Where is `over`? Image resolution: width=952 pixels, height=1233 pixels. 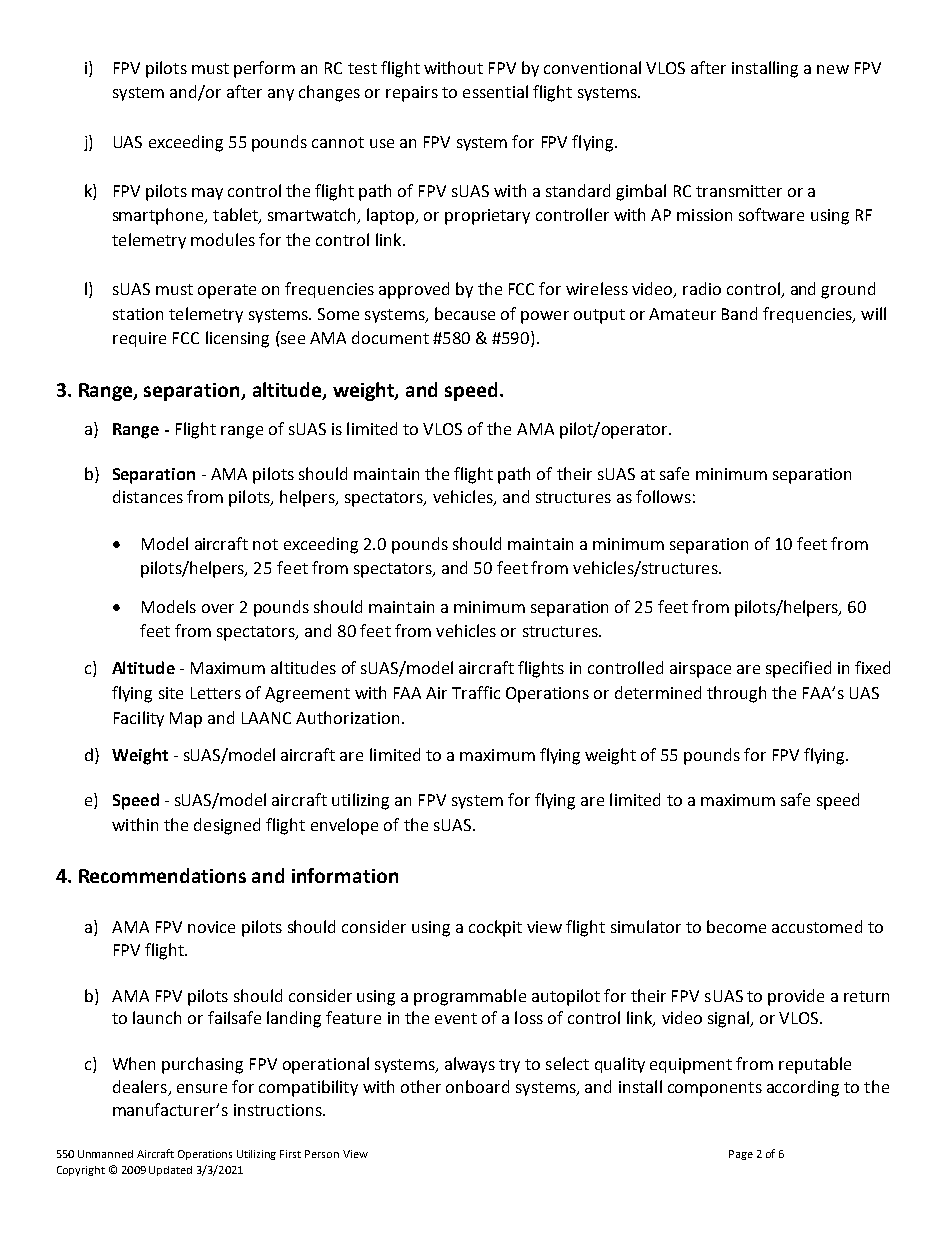 over is located at coordinates (218, 608).
